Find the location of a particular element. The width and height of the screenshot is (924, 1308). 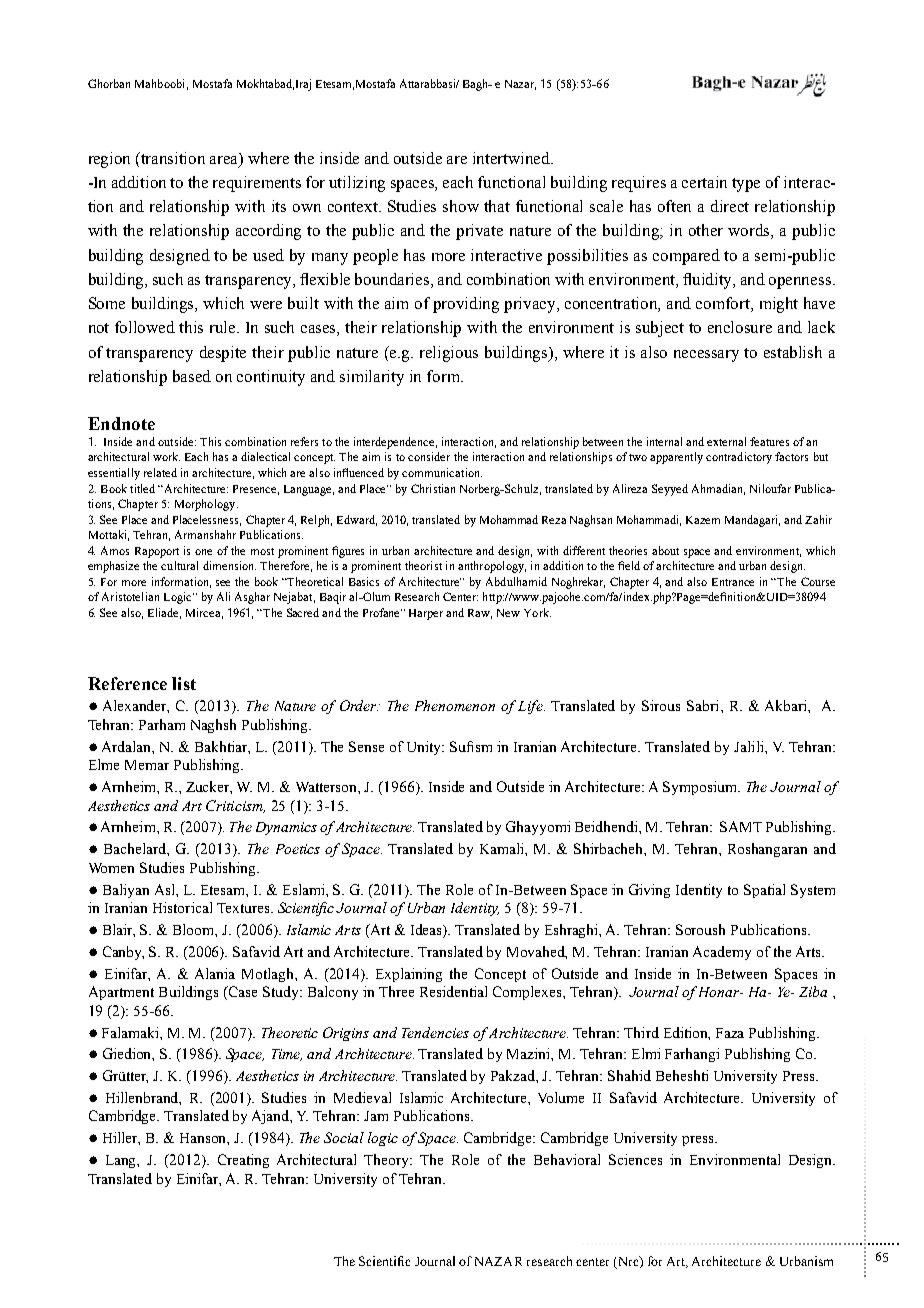

Explaining is located at coordinates (409, 975).
